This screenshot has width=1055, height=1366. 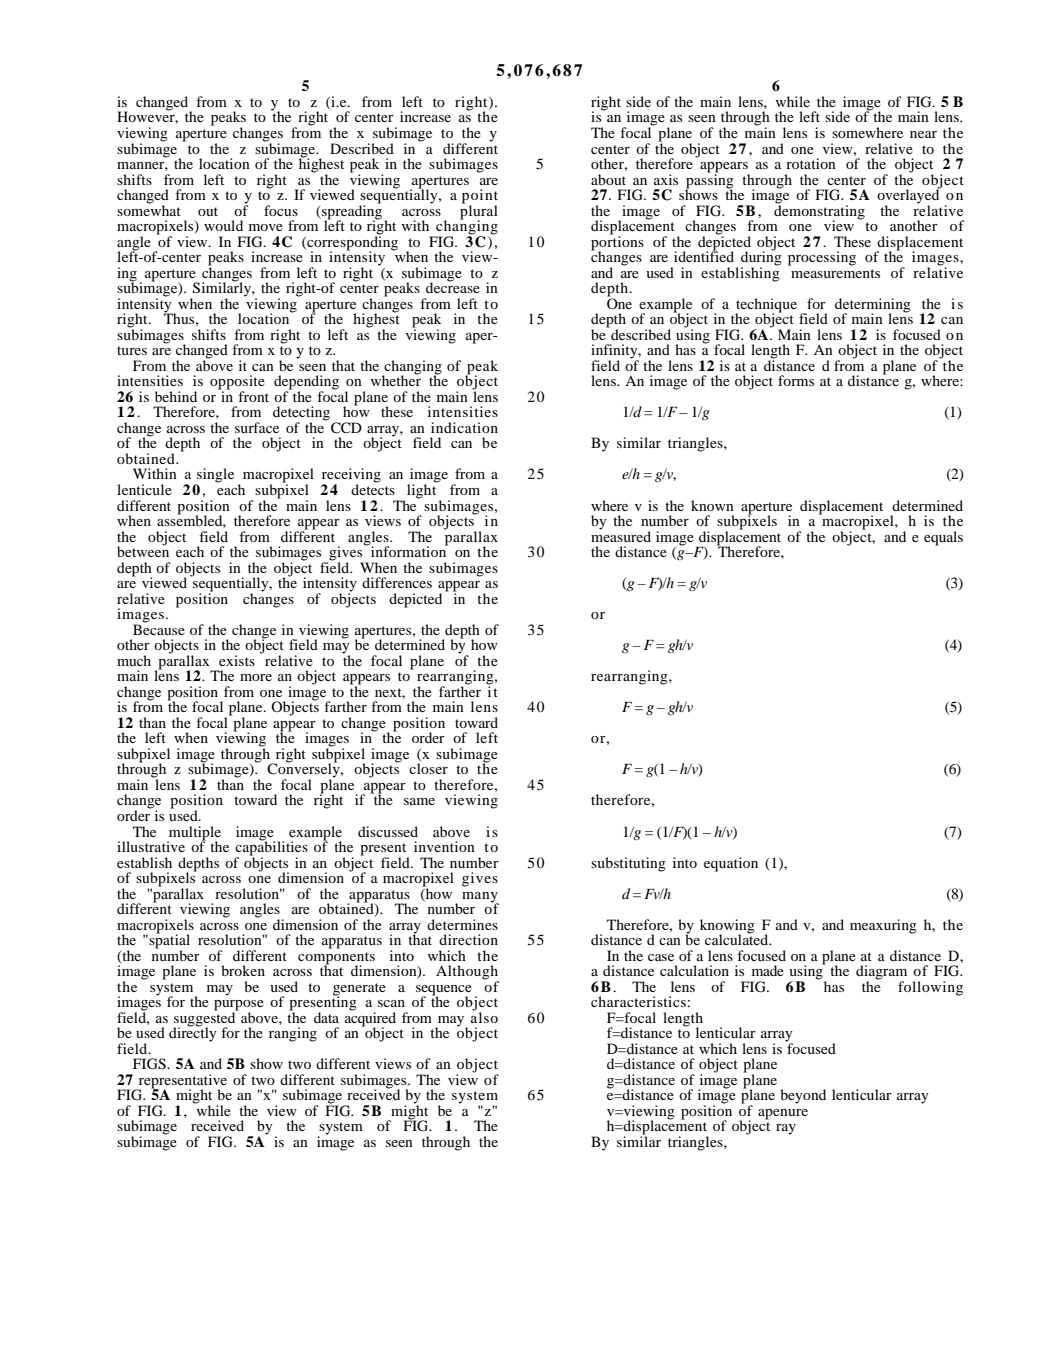 I want to click on rotation, so click(x=811, y=163).
